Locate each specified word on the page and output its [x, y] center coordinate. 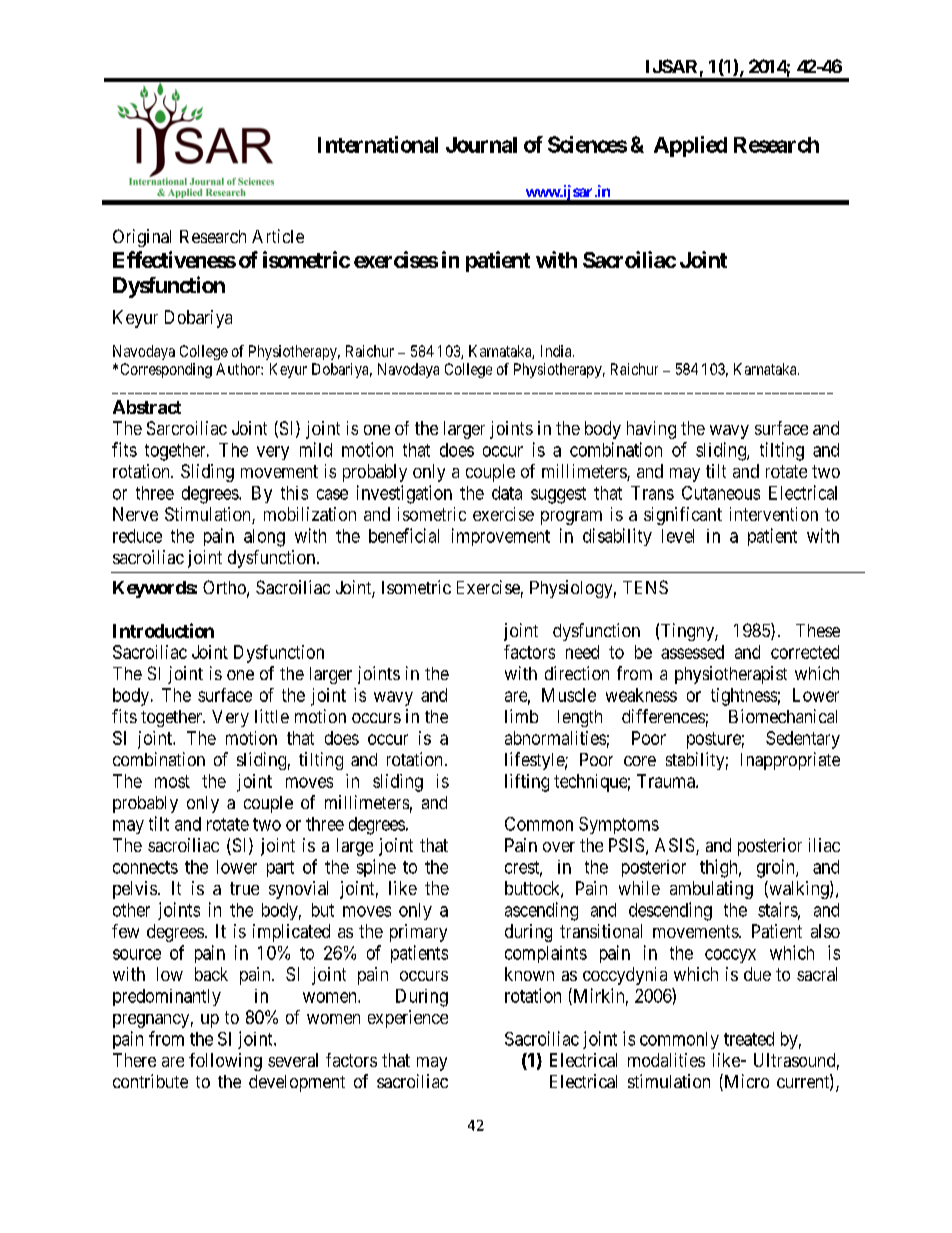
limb [521, 716]
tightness [744, 697]
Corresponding [166, 370]
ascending [541, 911]
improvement [501, 537]
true [244, 888]
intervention [774, 514]
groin [777, 868]
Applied [690, 146]
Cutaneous [721, 493]
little [272, 716]
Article [278, 236]
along [264, 538]
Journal [481, 145]
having [651, 430]
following [225, 1062]
